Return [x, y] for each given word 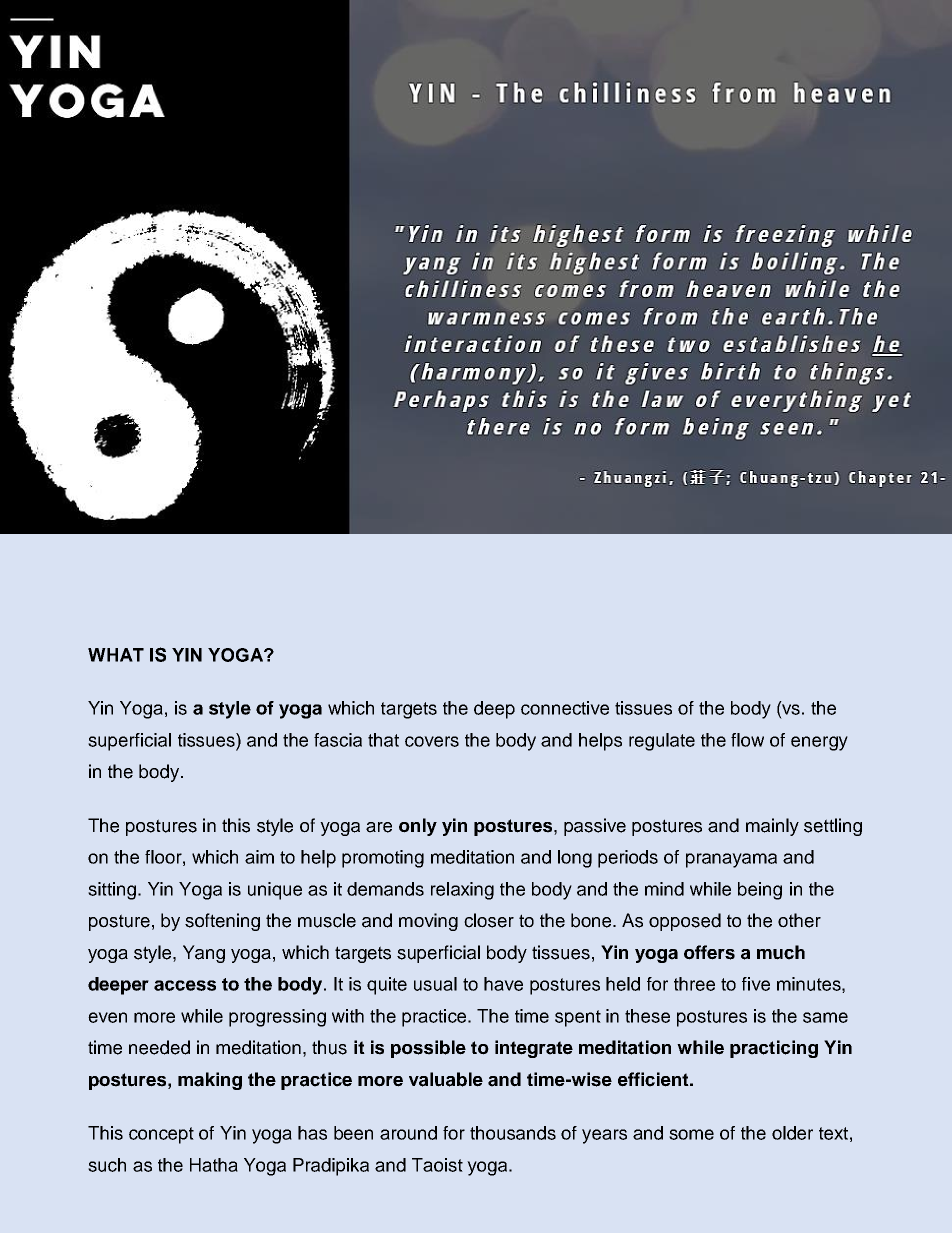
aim [259, 857]
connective [565, 708]
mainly [772, 827]
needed [159, 1047]
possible [428, 1049]
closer [489, 920]
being [760, 891]
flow [747, 740]
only [418, 827]
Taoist [437, 1165]
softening [222, 922]
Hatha [214, 1165]
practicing [774, 1049]
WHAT [116, 655]
